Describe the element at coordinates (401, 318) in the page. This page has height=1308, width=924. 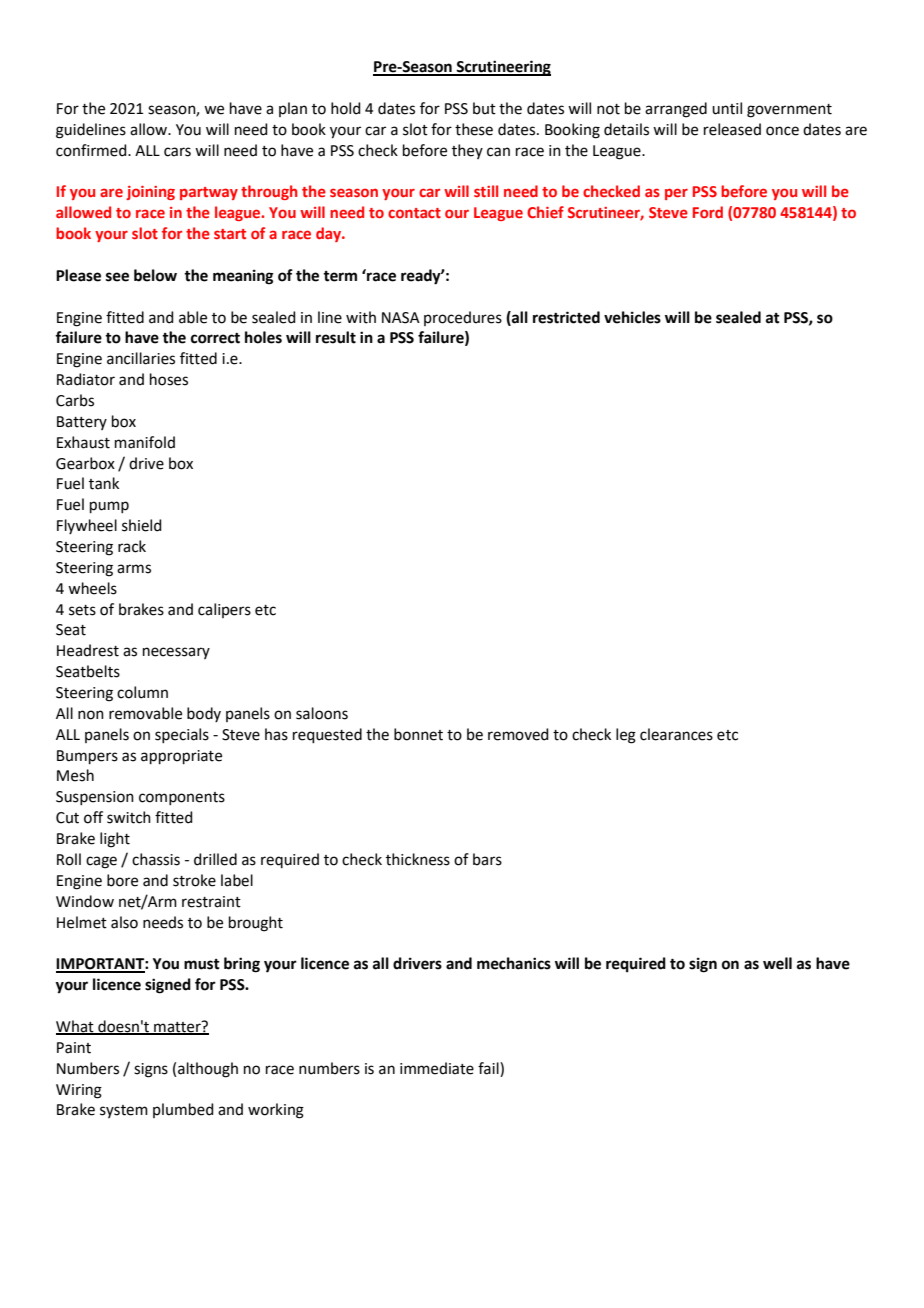
I see `NASA` at that location.
